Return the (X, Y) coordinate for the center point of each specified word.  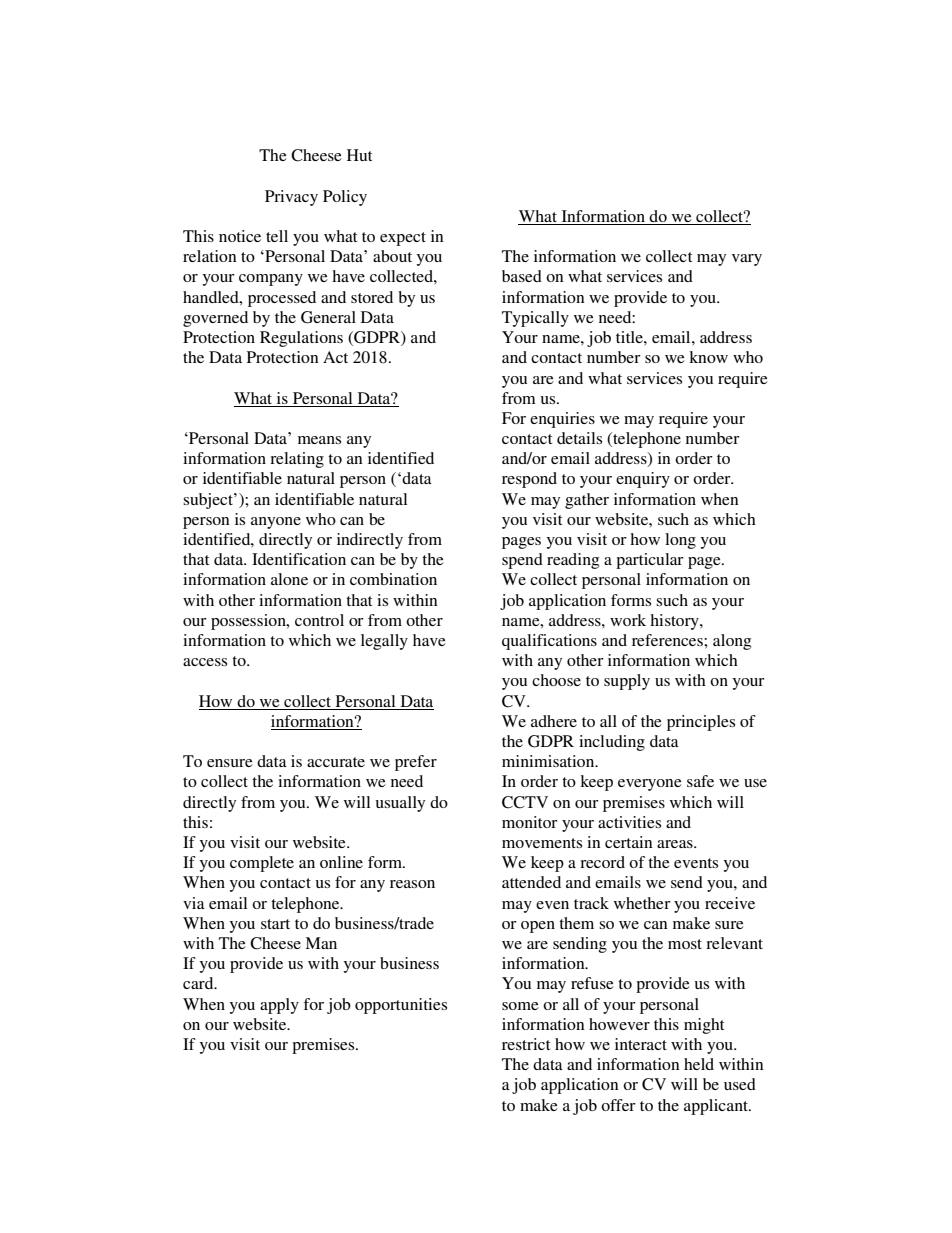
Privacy (291, 198)
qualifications (549, 642)
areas (676, 844)
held (699, 1064)
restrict (526, 1044)
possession (249, 622)
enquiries (562, 420)
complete (262, 864)
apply (279, 1006)
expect (403, 239)
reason (412, 884)
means (319, 440)
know (708, 357)
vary (747, 260)
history (675, 622)
